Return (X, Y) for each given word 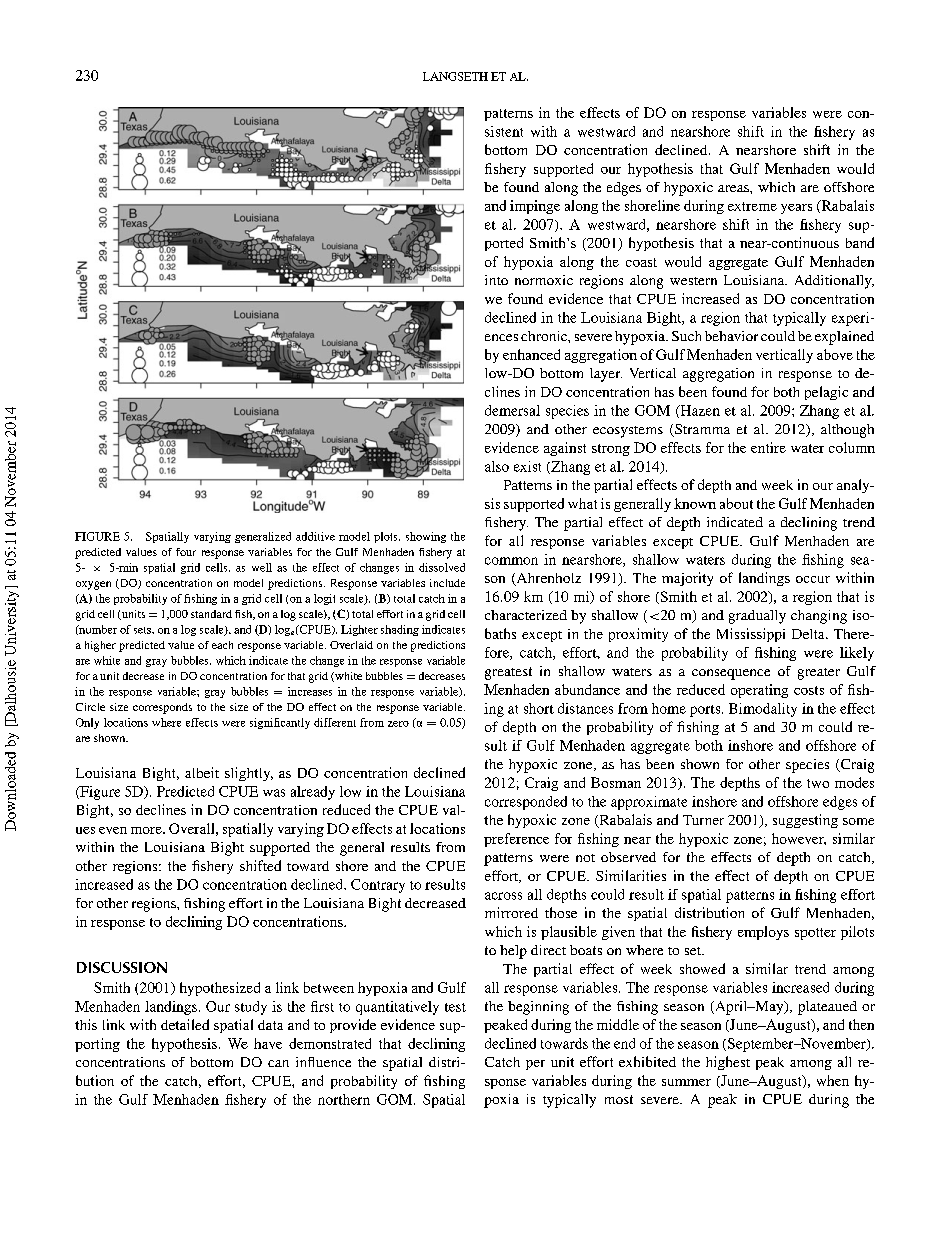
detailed (185, 1024)
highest (728, 1063)
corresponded (526, 803)
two (818, 783)
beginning (538, 1008)
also (497, 466)
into (496, 280)
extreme (752, 206)
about (736, 503)
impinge (535, 207)
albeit (202, 772)
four (186, 552)
